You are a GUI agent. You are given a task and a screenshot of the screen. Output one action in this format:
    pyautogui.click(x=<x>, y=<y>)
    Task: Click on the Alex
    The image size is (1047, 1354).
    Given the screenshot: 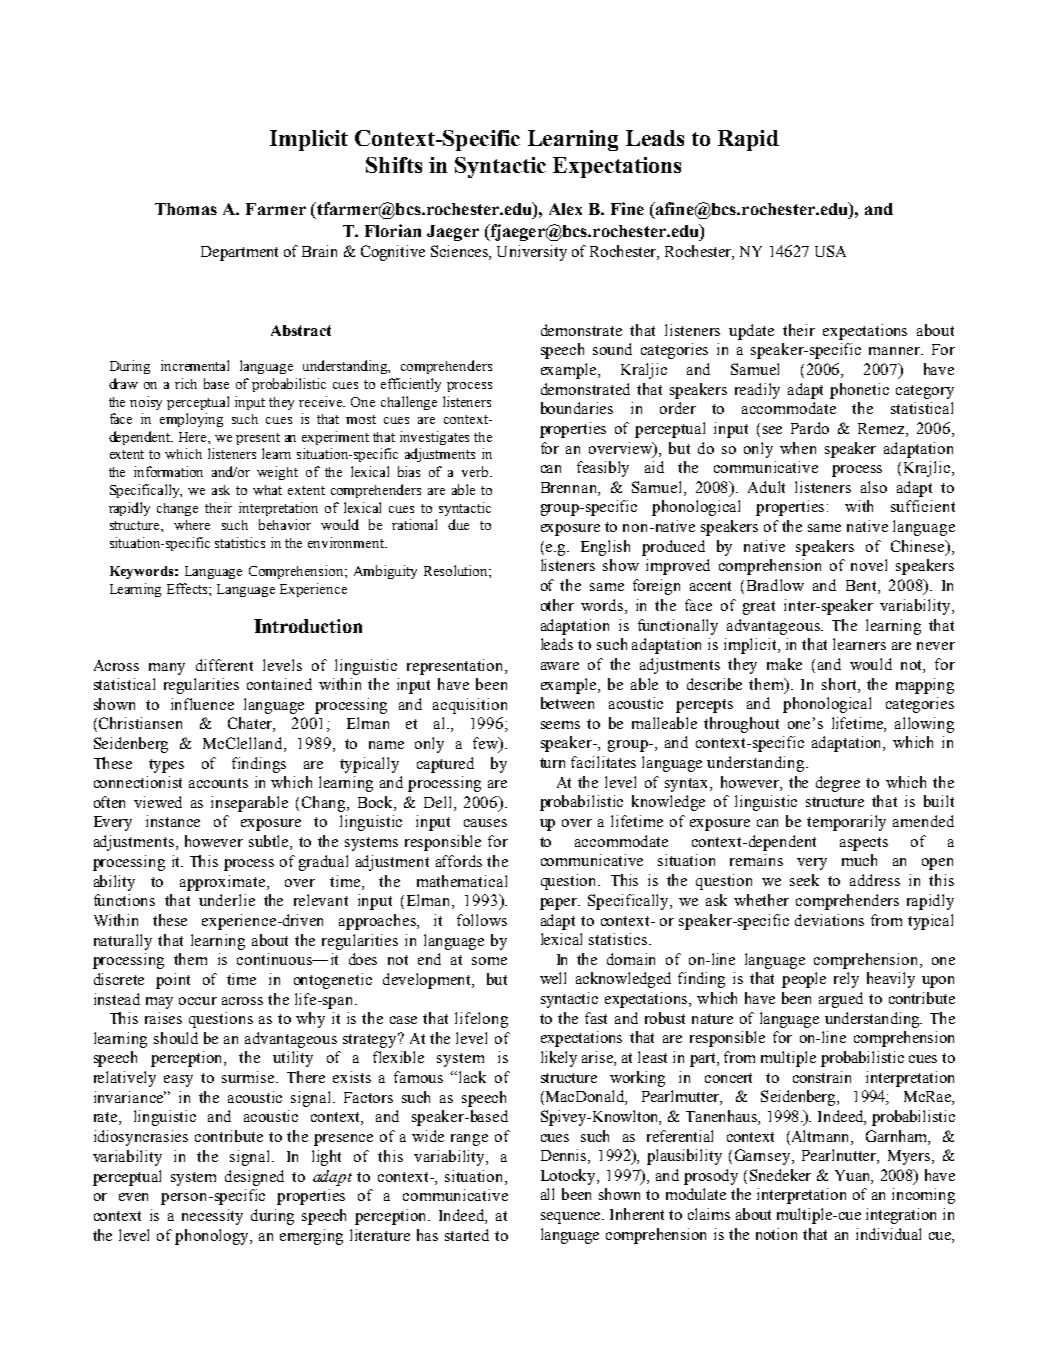 What is the action you would take?
    pyautogui.click(x=565, y=209)
